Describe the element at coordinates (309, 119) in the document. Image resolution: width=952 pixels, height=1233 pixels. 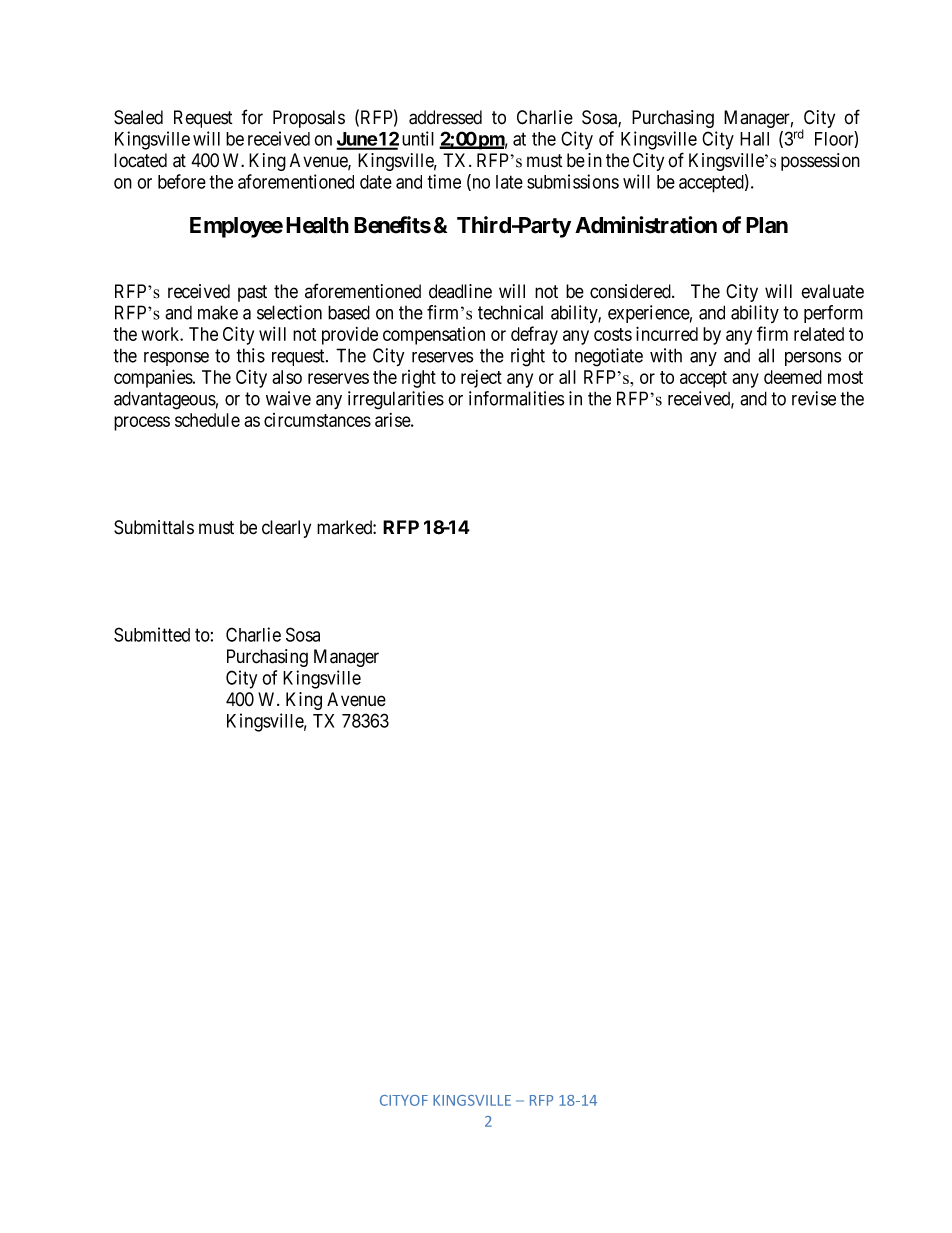
I see `Proposals` at that location.
